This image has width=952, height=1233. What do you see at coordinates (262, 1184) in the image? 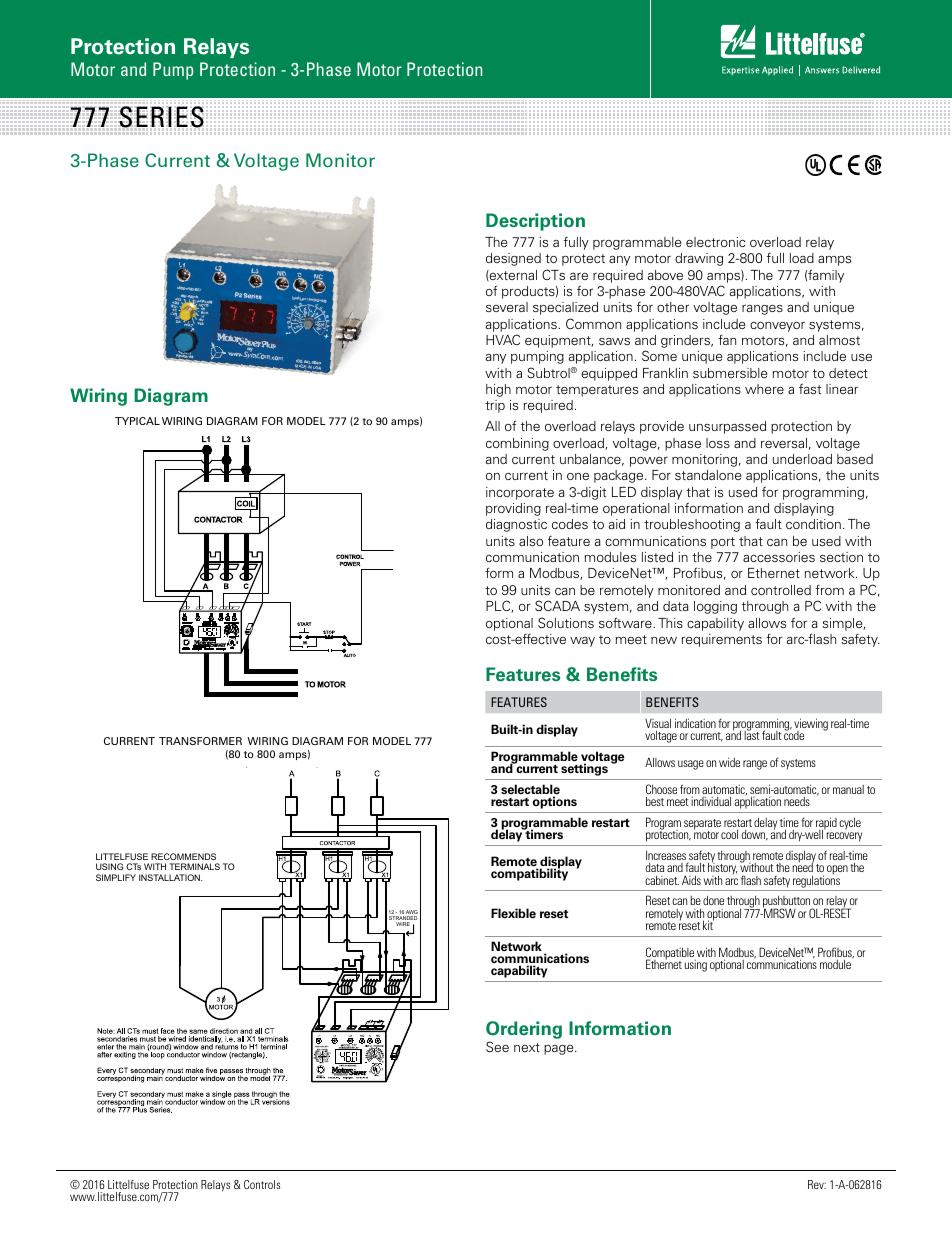
I see `Controls` at bounding box center [262, 1184].
